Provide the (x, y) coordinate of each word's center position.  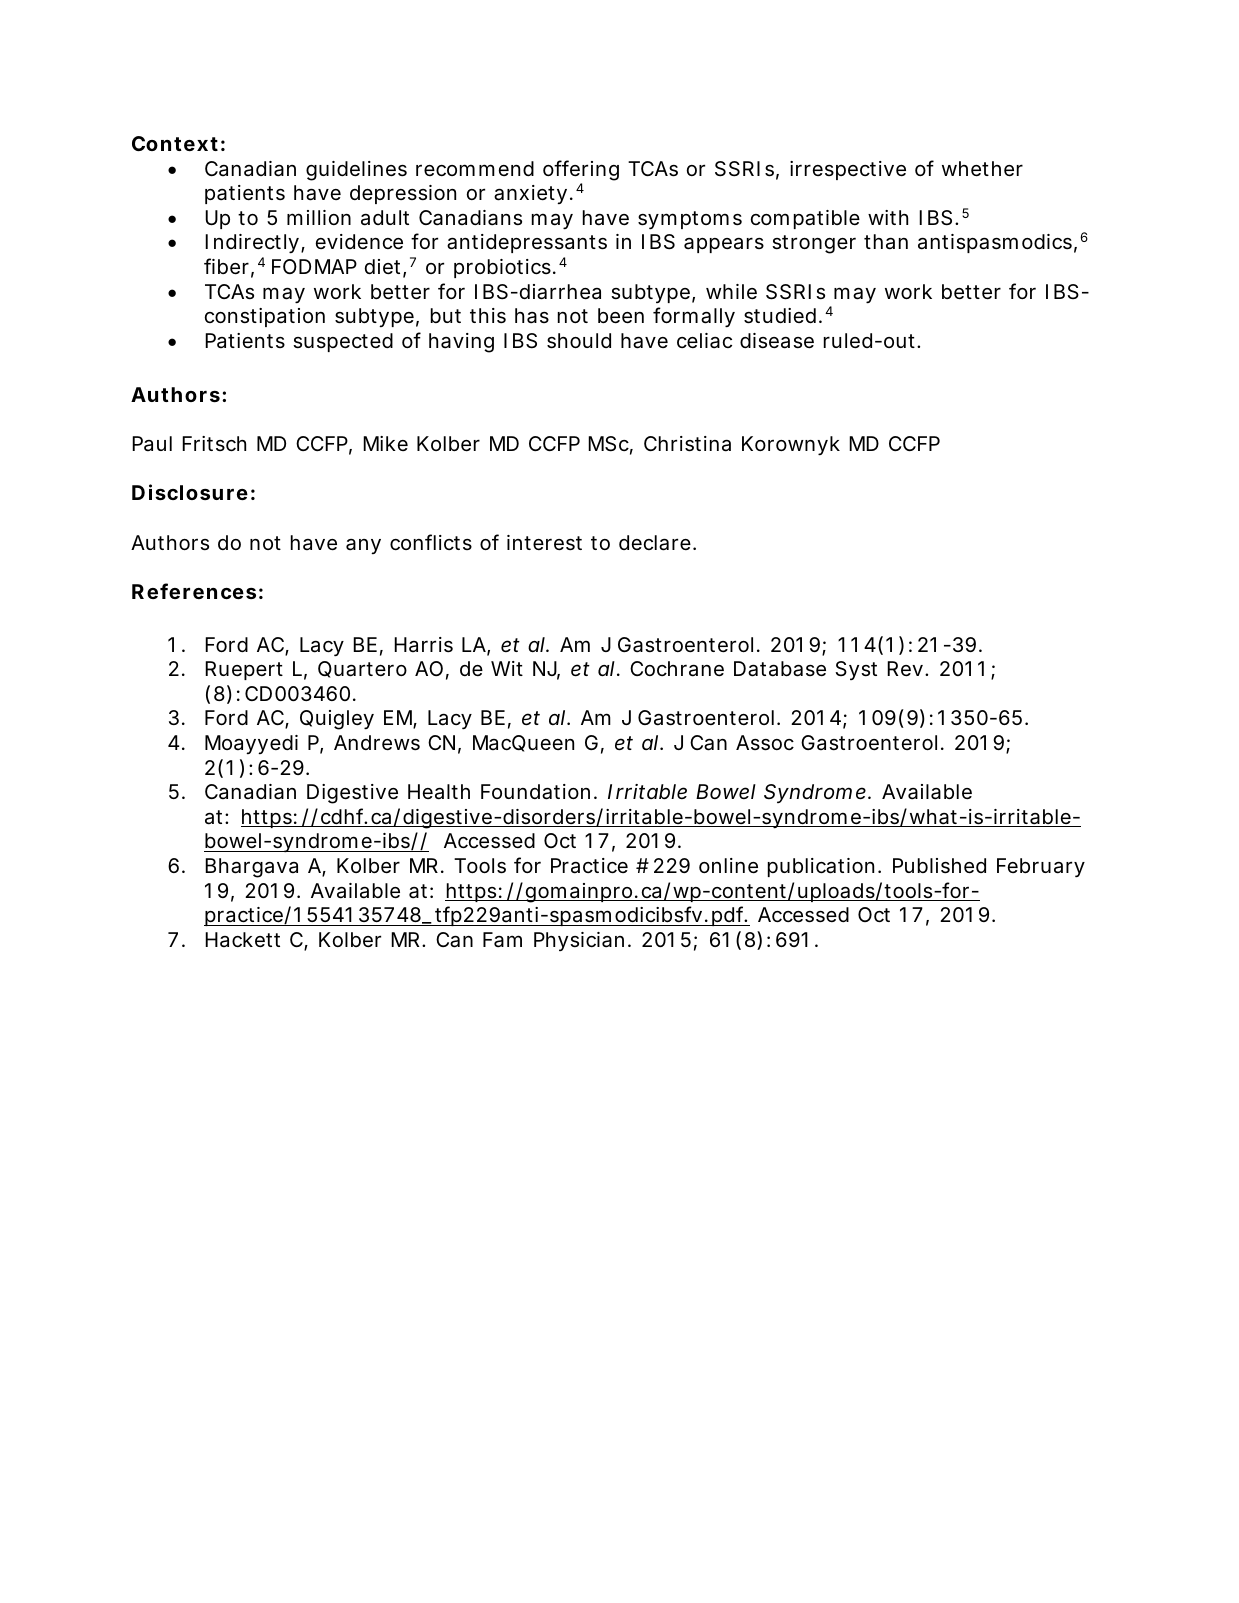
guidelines (356, 171)
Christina (687, 444)
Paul (152, 443)
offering (581, 170)
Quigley (337, 720)
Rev (905, 669)
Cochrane (677, 669)
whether (982, 169)
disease (777, 341)
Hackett (242, 940)
